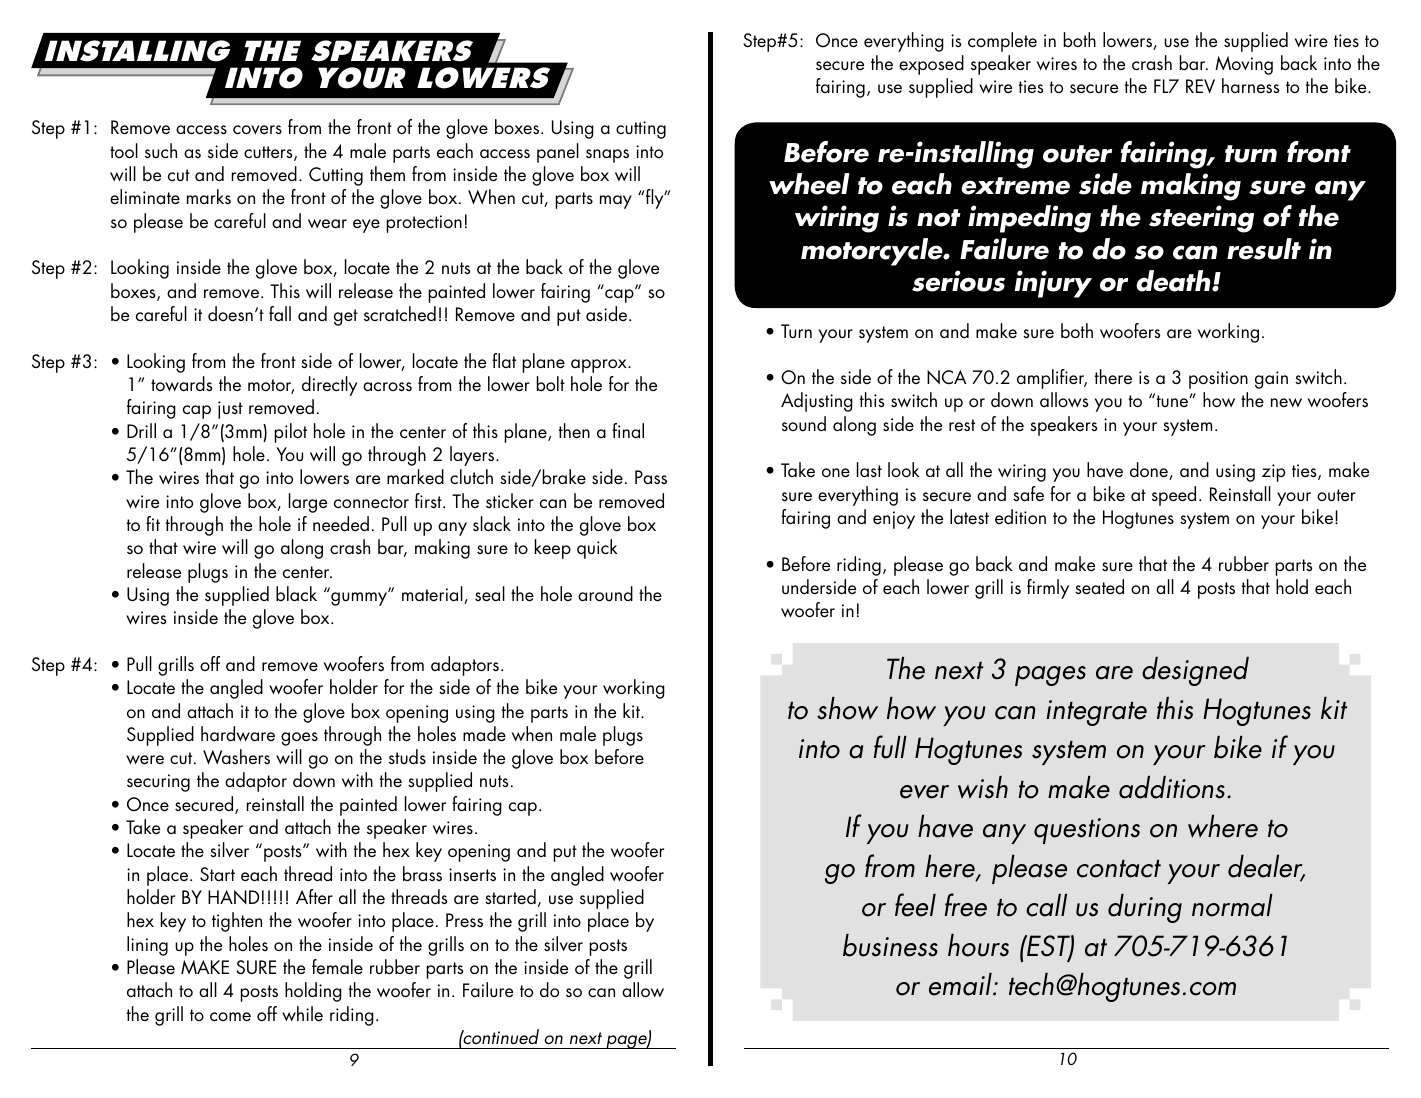 The image size is (1421, 1098). I want to click on speed, so click(1174, 496).
